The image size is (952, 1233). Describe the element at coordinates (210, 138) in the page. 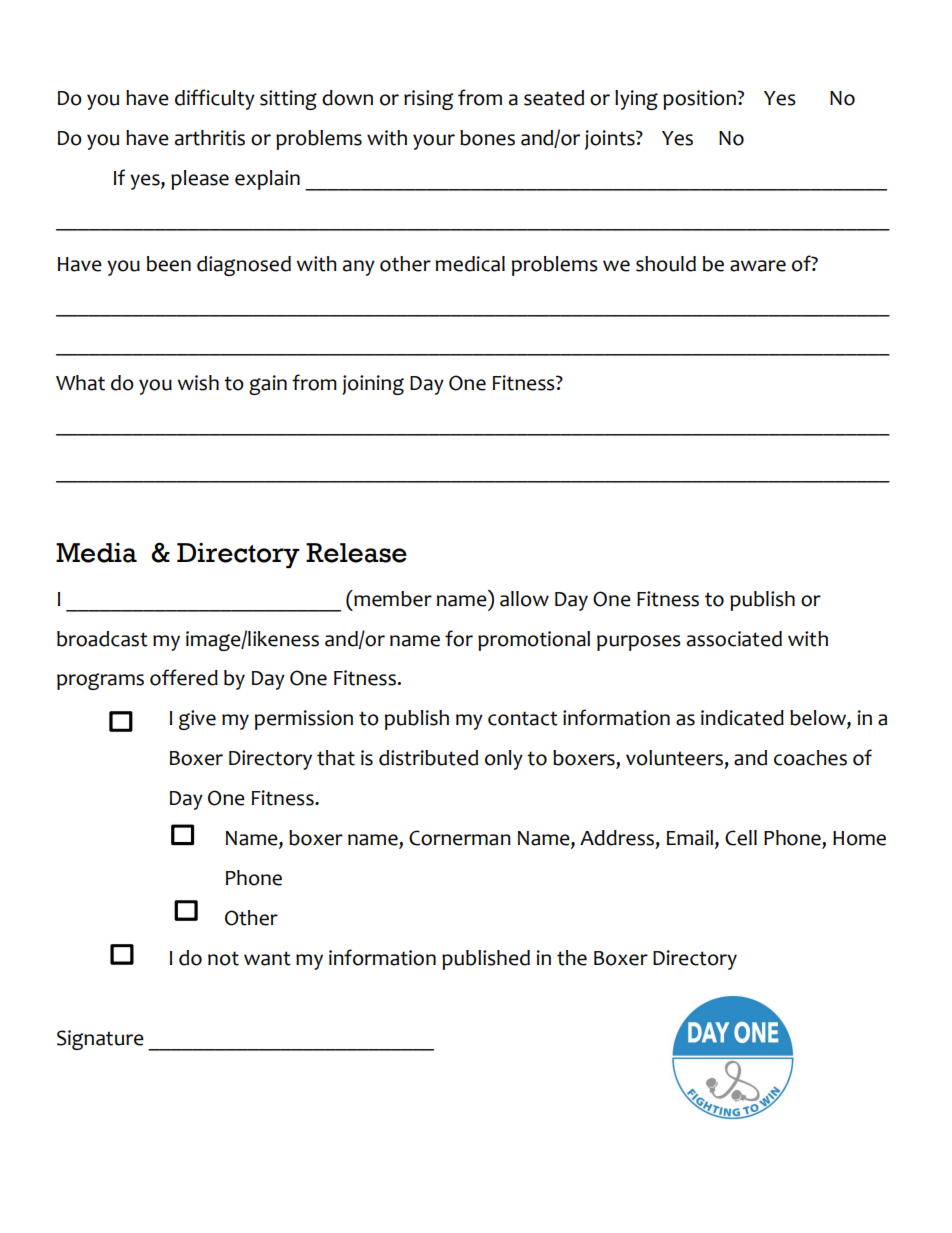

I see `arthritis` at that location.
